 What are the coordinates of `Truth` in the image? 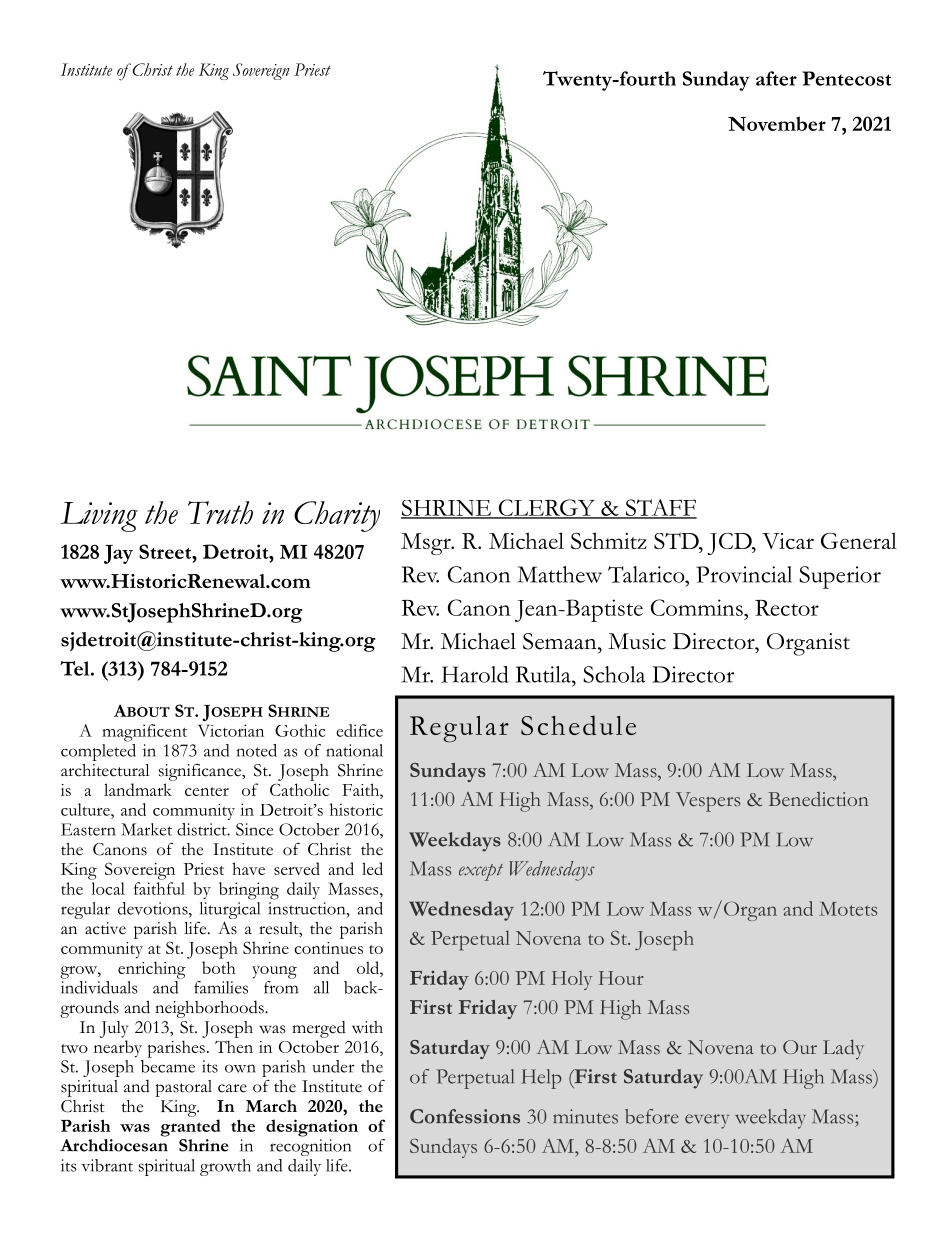 It's located at (220, 512).
